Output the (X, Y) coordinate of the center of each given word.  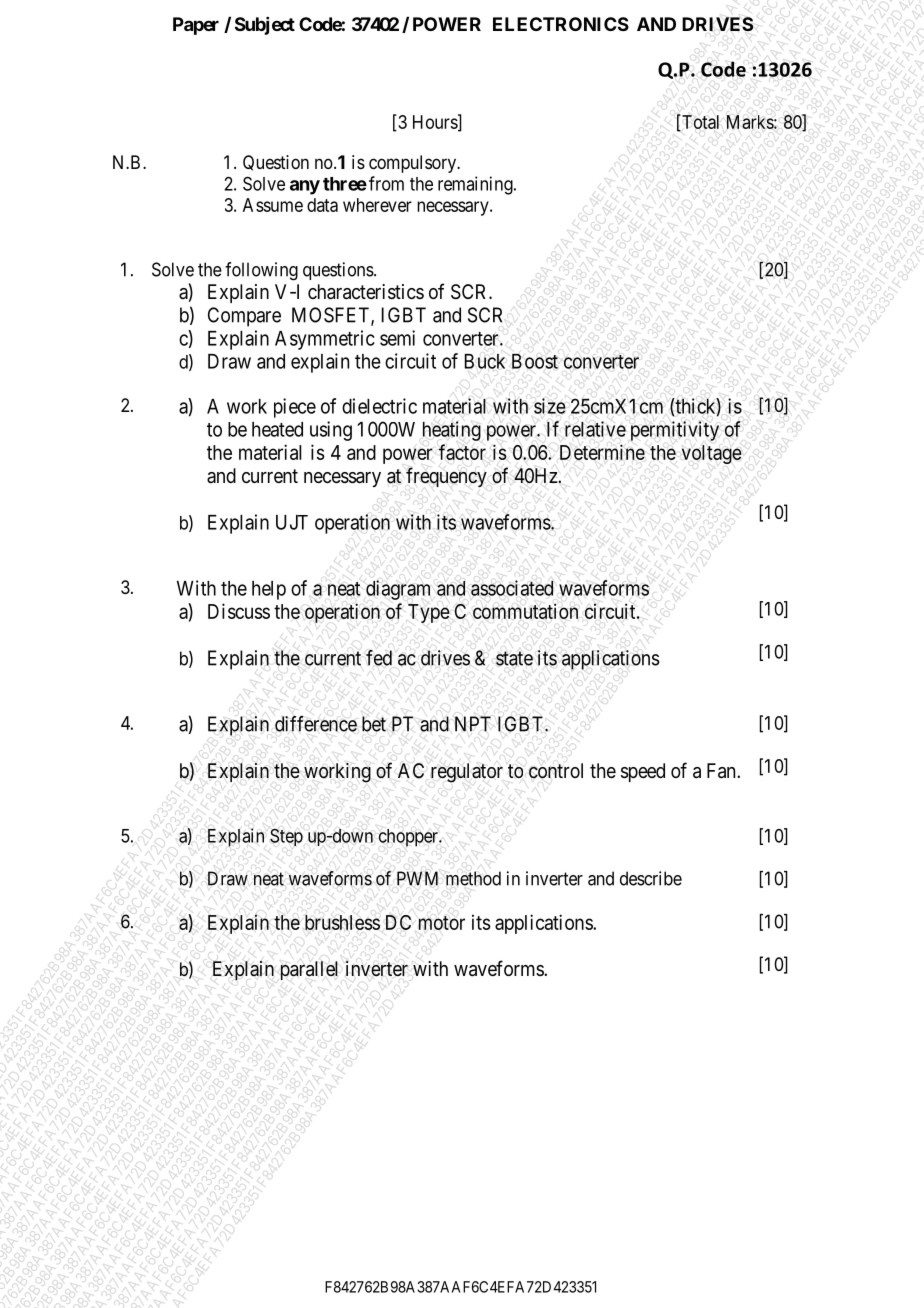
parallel (309, 970)
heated (277, 429)
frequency (446, 477)
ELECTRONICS (561, 24)
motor (441, 923)
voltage (712, 454)
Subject (265, 26)
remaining (476, 185)
